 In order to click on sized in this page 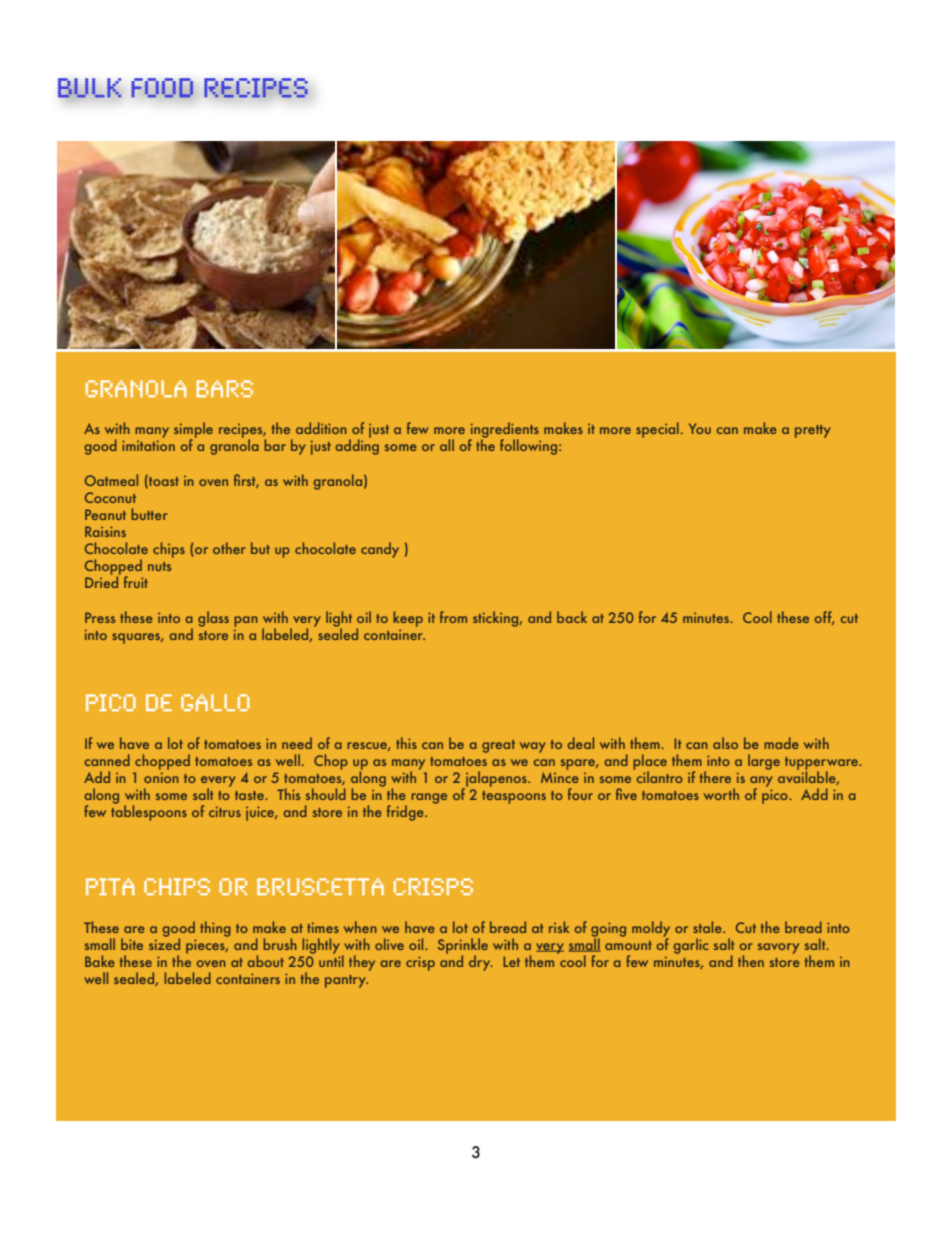, I will do `click(164, 943)`.
